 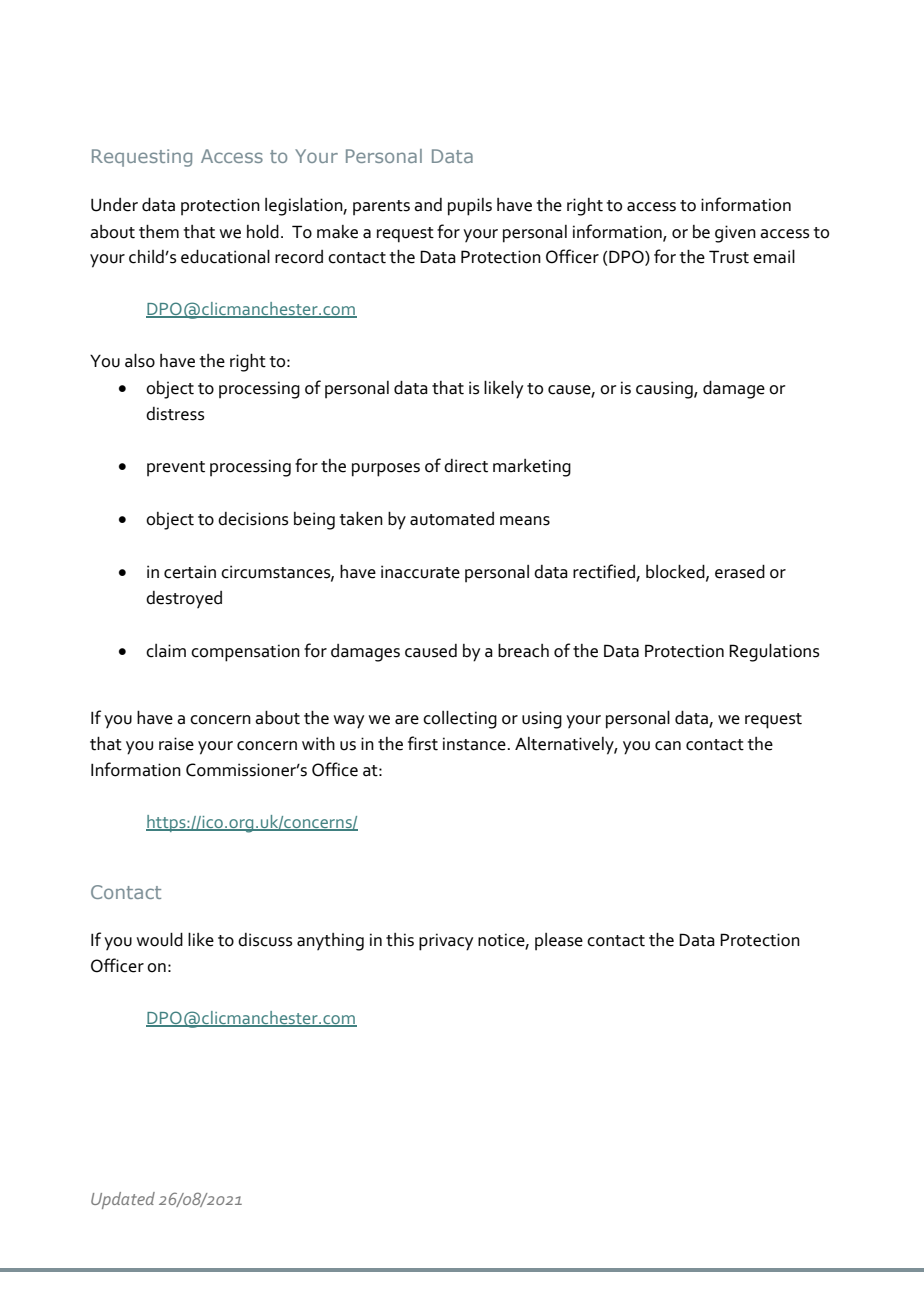 What do you see at coordinates (735, 234) in the document?
I see `given` at bounding box center [735, 234].
